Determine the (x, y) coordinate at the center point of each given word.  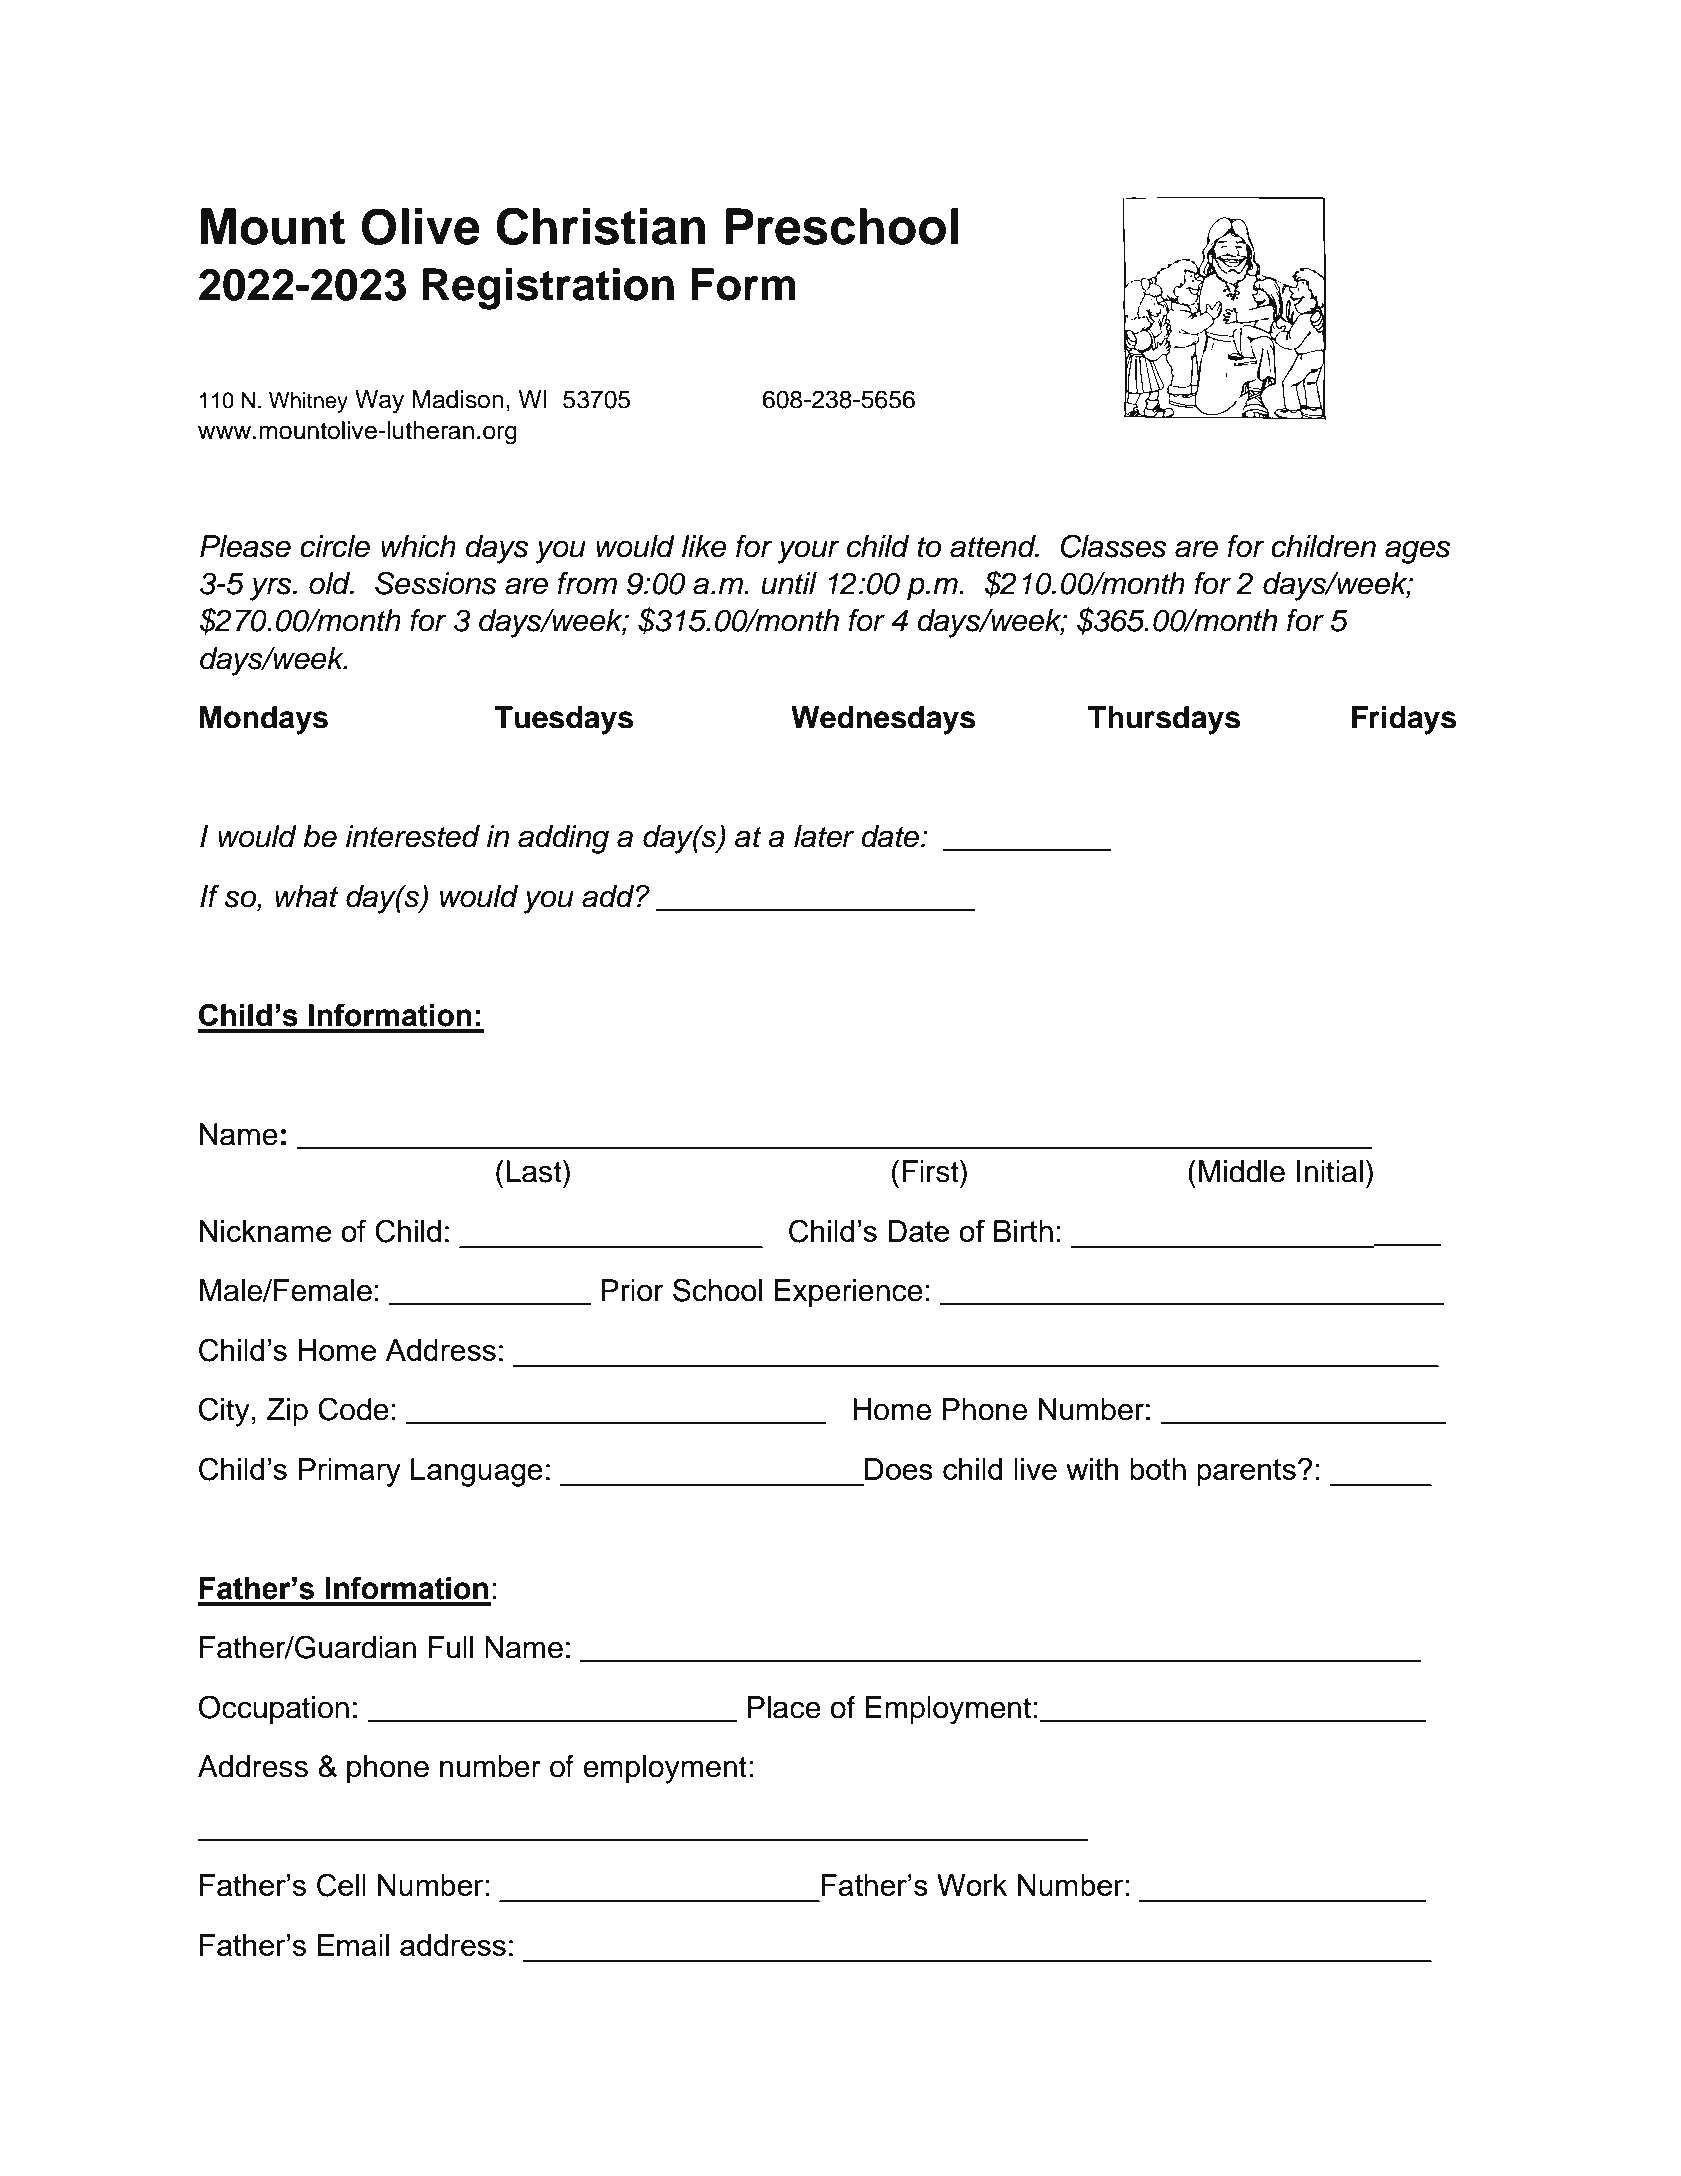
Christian (601, 226)
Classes (1113, 546)
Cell (341, 1885)
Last (535, 1171)
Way (379, 402)
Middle (1241, 1171)
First (931, 1171)
